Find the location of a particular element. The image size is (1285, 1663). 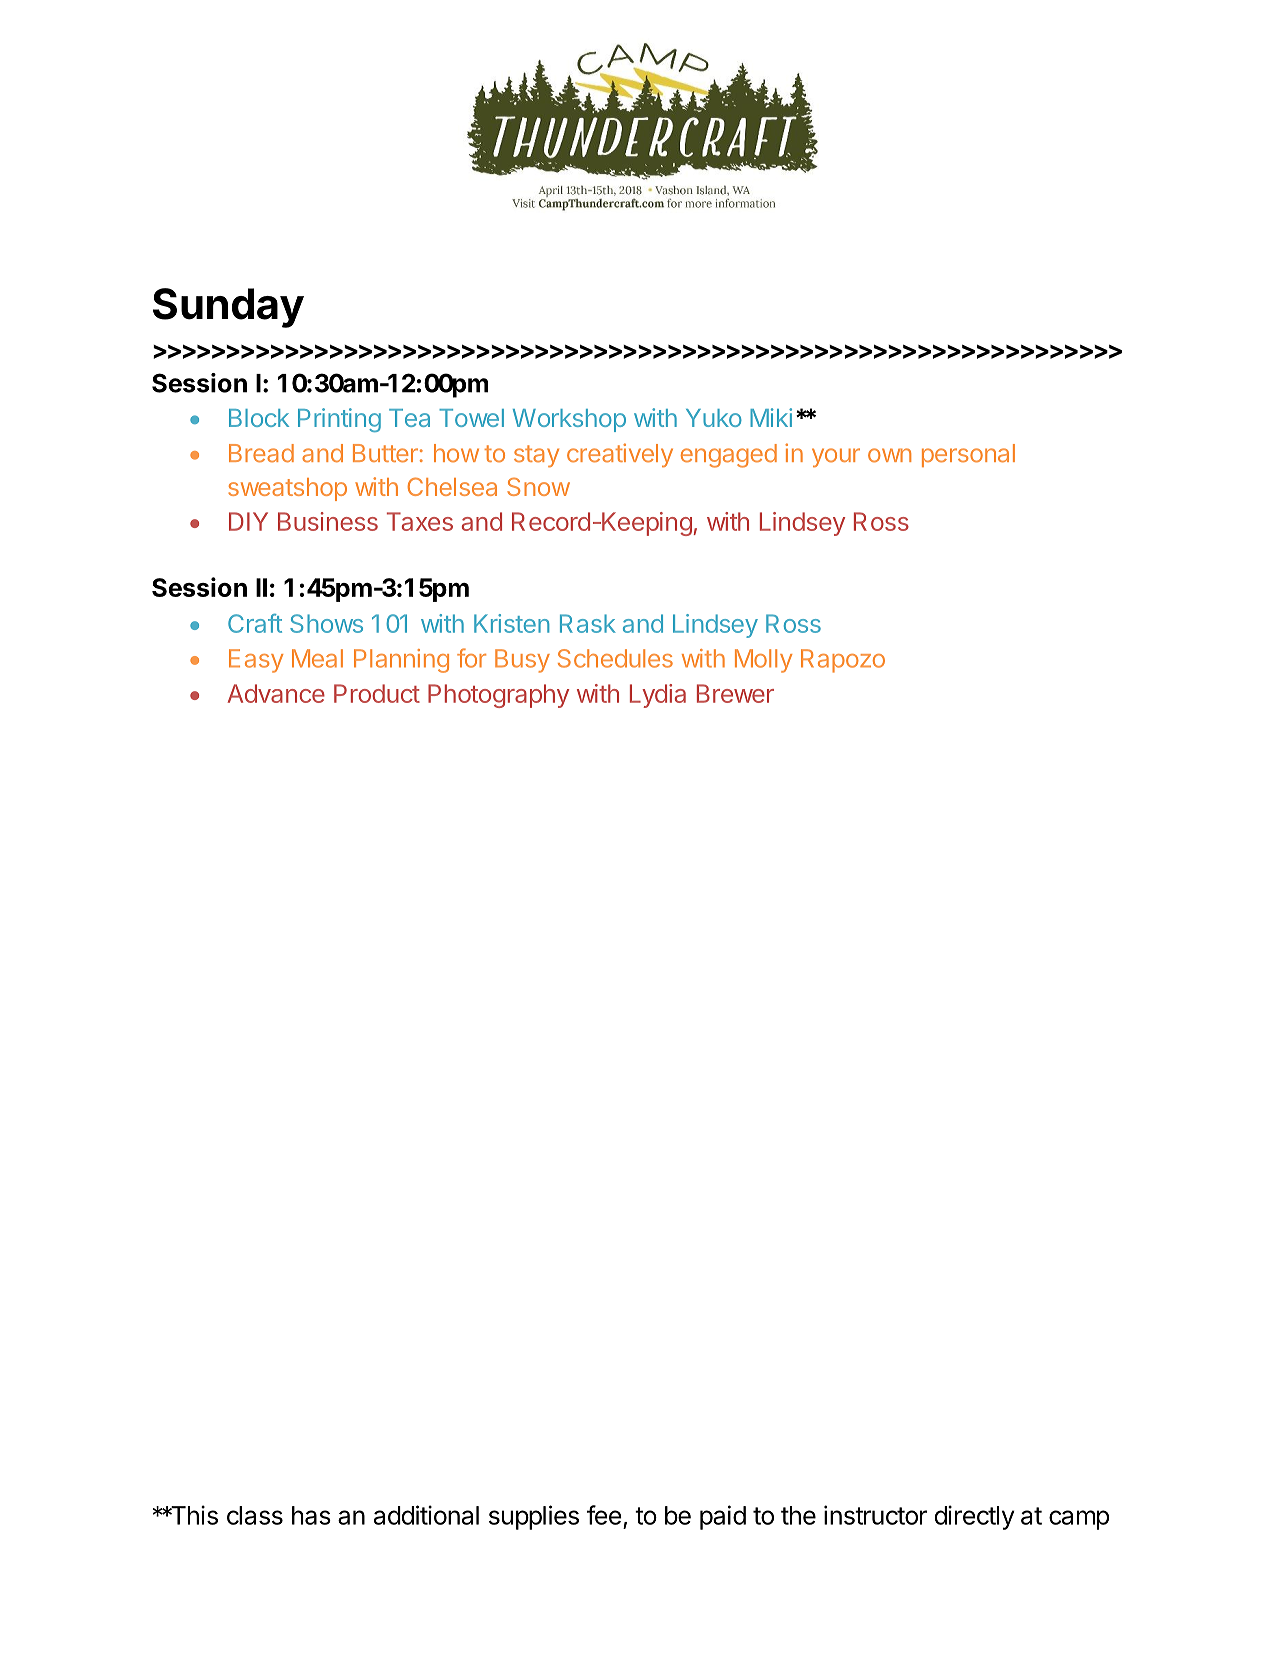

Printing is located at coordinates (339, 420).
